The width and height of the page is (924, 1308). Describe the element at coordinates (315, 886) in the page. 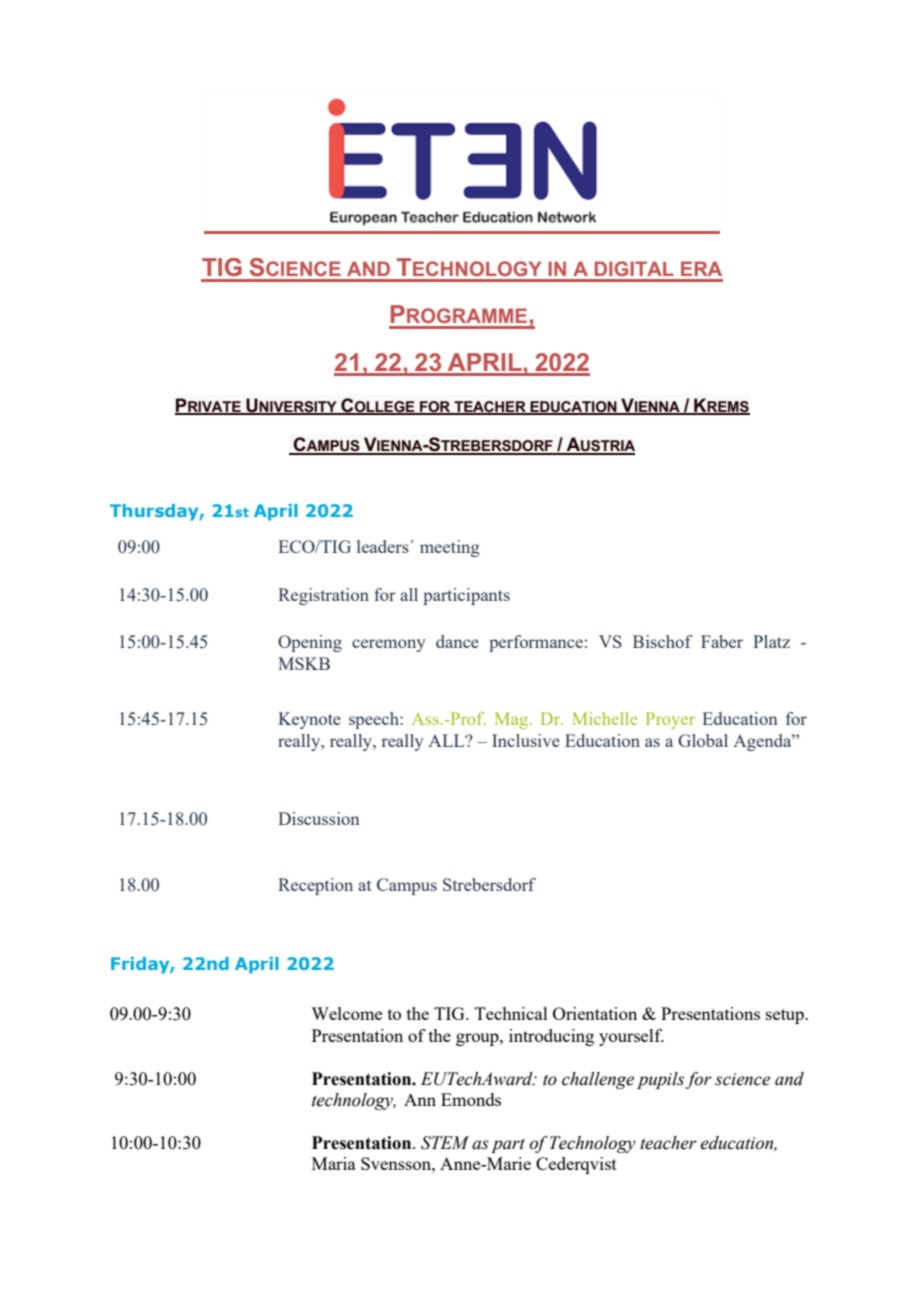

I see `Reception` at that location.
